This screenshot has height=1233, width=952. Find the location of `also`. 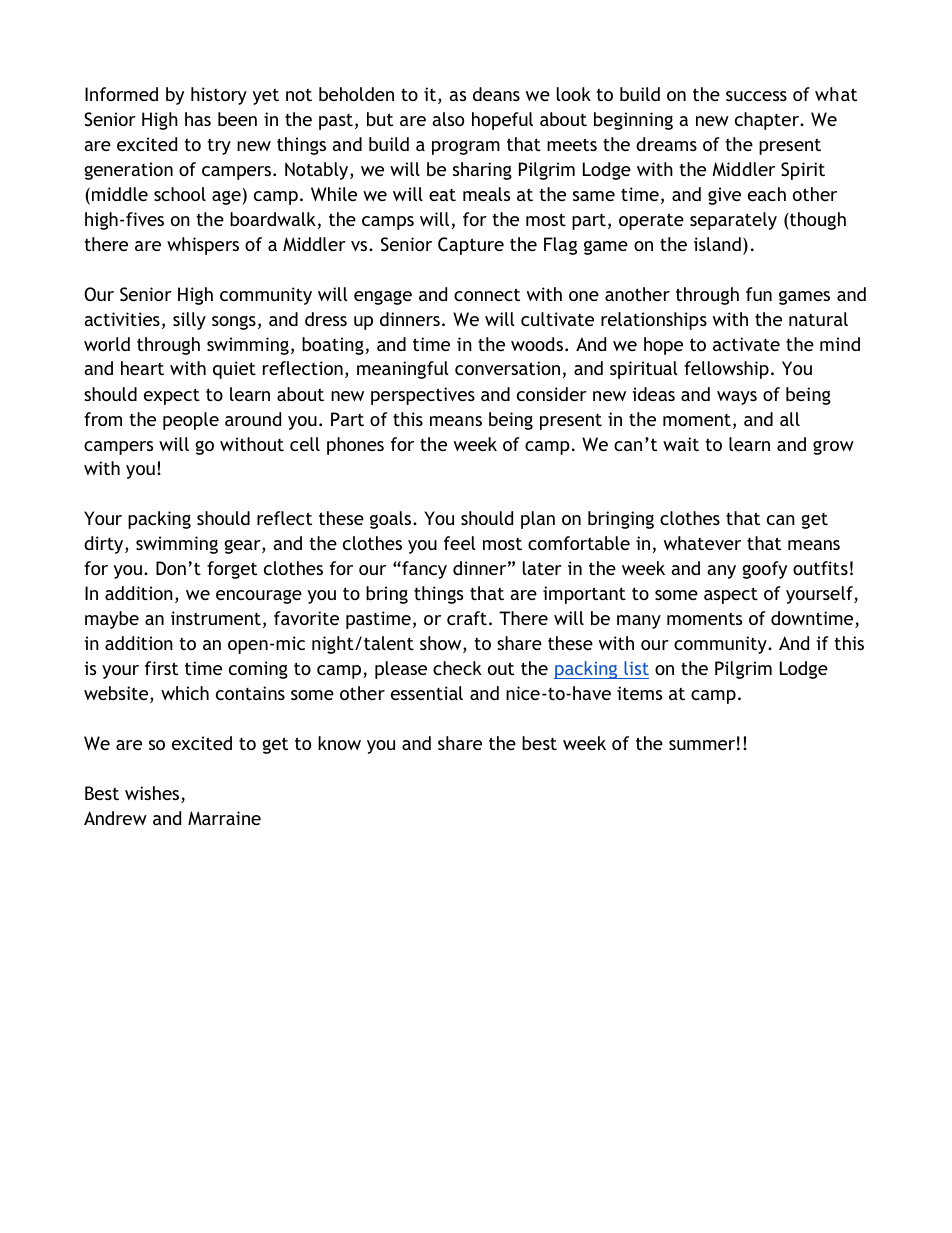

also is located at coordinates (448, 119).
